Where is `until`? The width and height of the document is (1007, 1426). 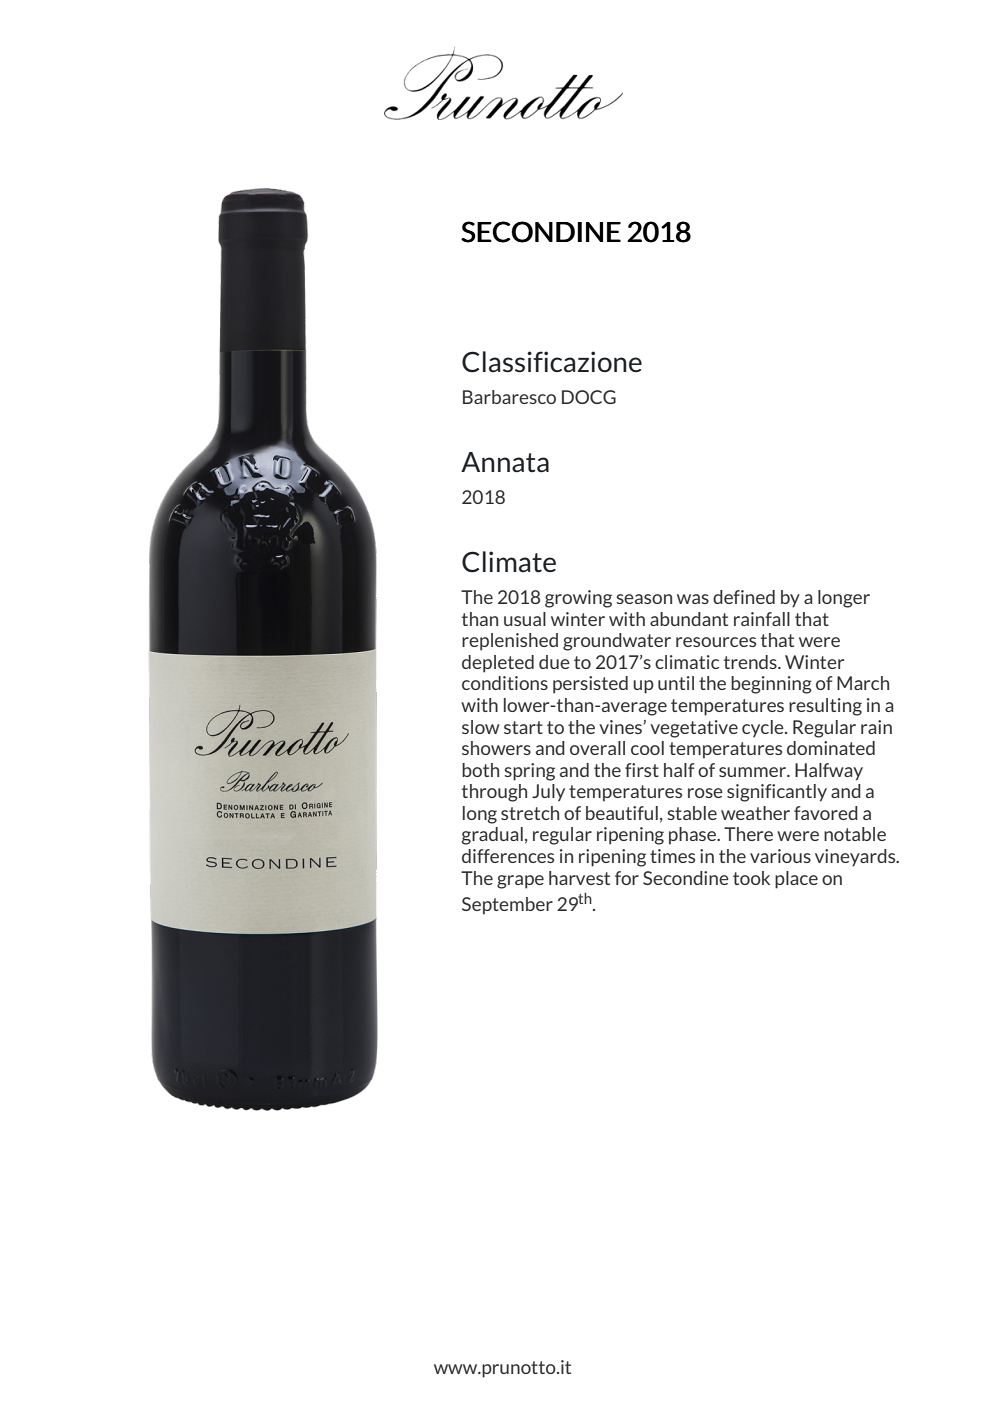
until is located at coordinates (676, 683).
